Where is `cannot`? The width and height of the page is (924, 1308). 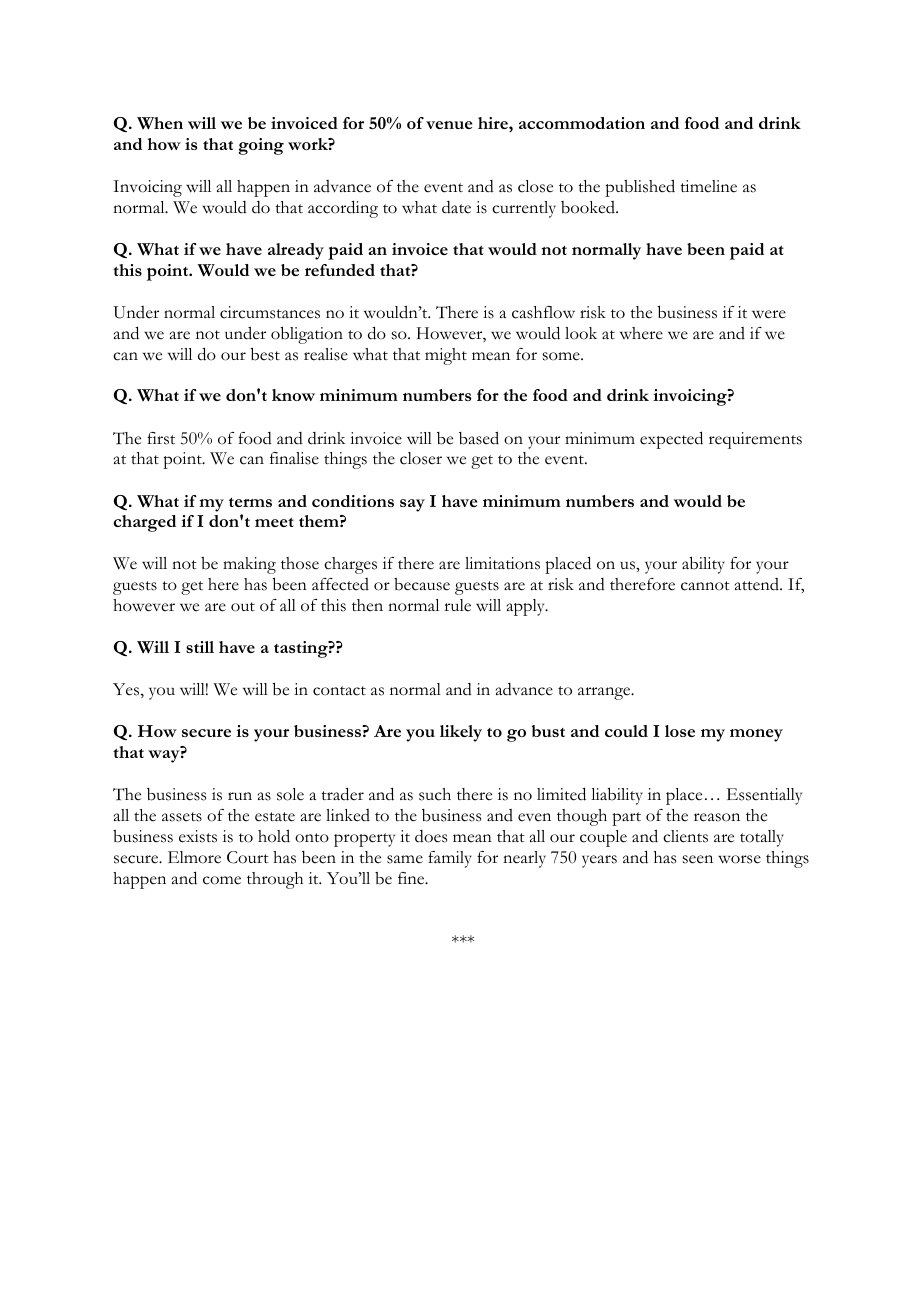
cannot is located at coordinates (705, 586).
